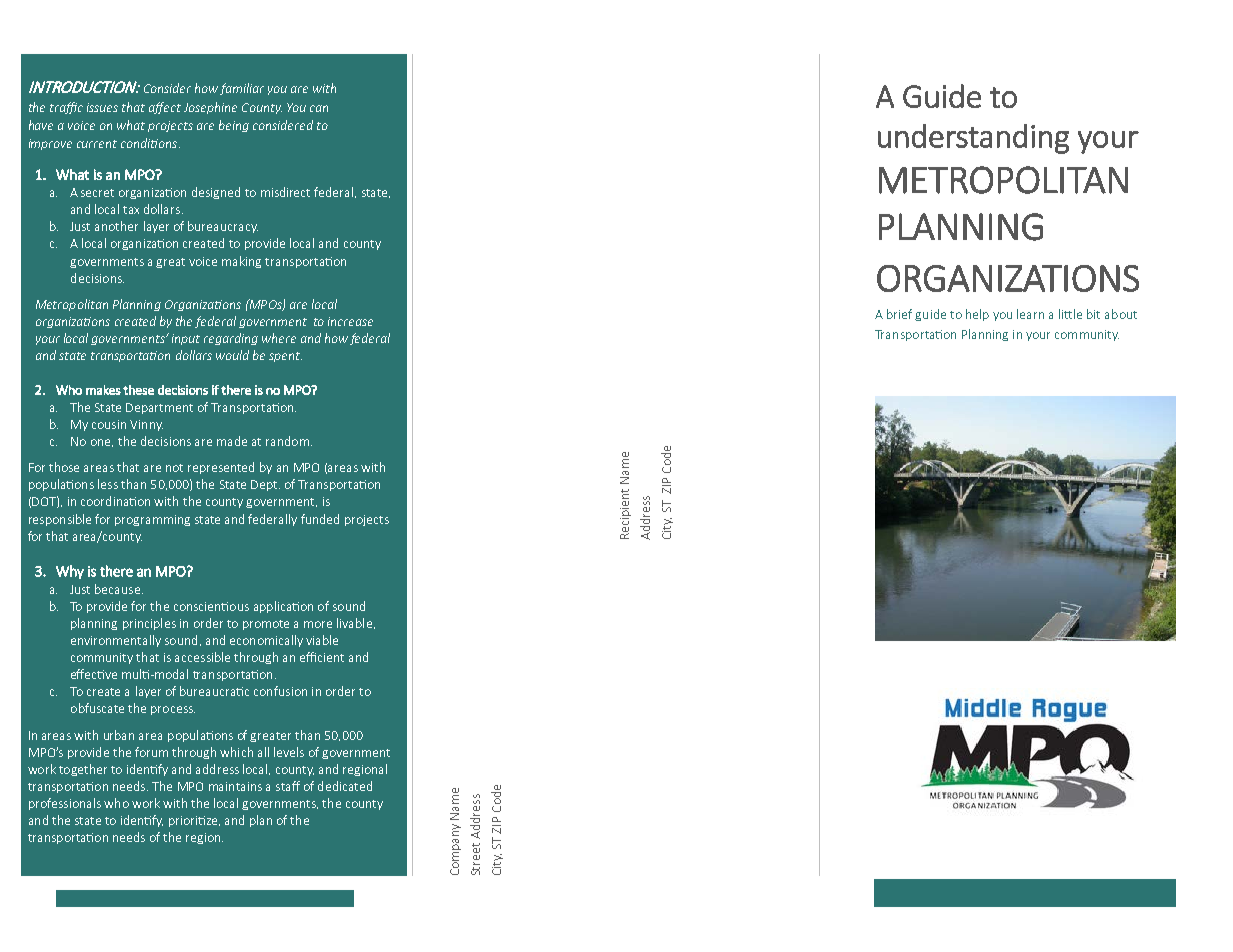 The image size is (1233, 952). Describe the element at coordinates (345, 786) in the page. I see `dedicated` at that location.
